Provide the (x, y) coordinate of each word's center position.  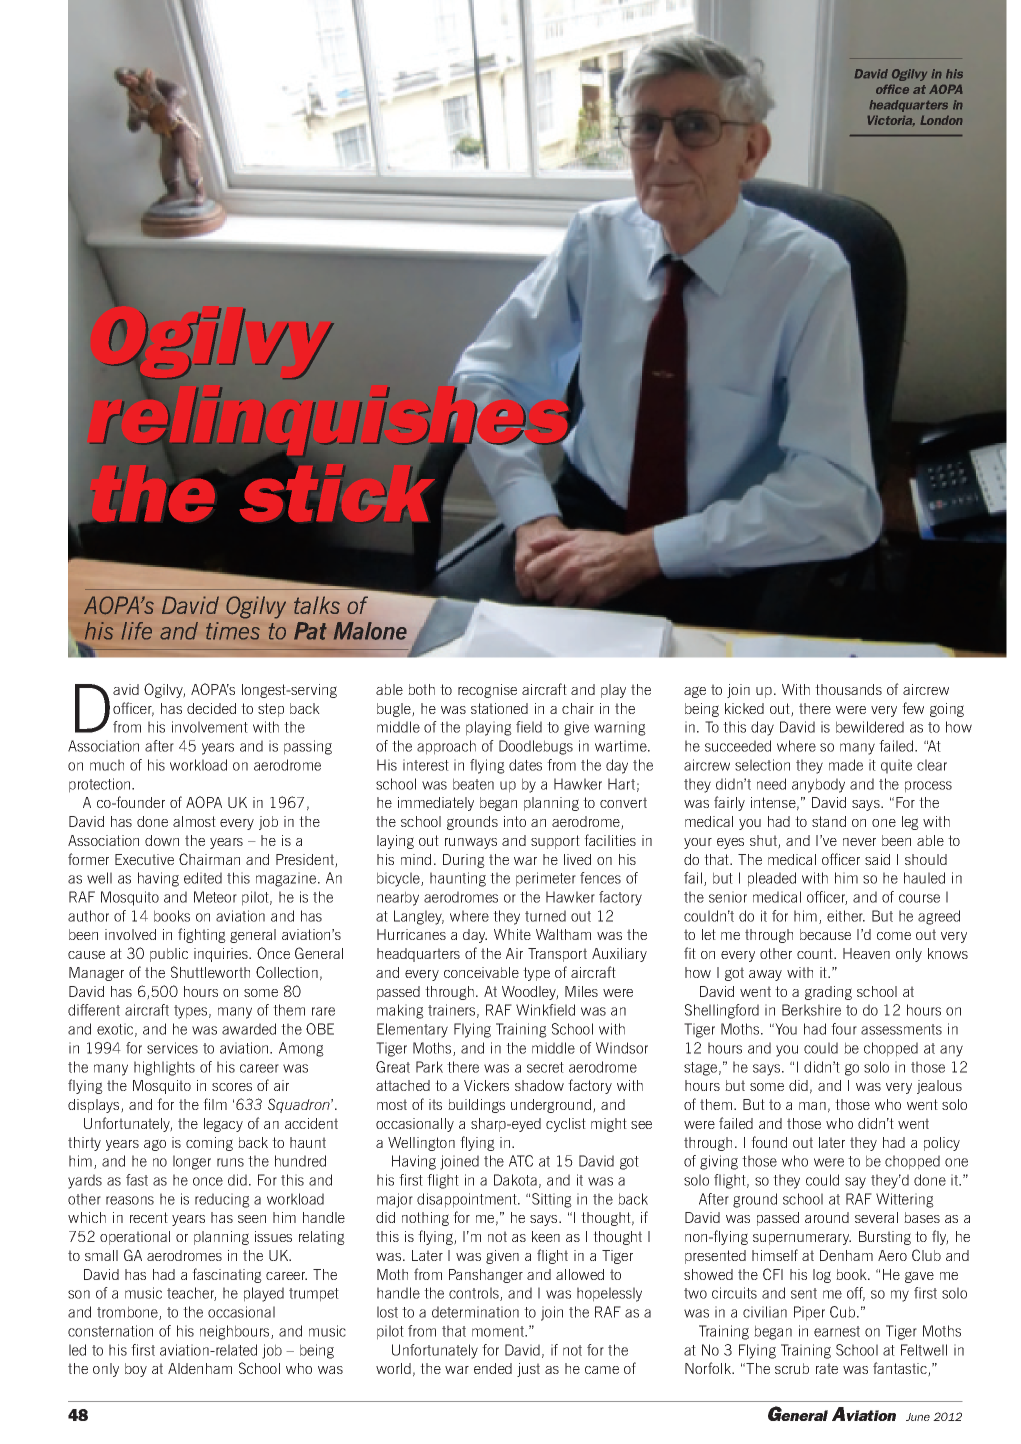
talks (317, 605)
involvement (210, 727)
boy (136, 1370)
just (528, 1370)
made (846, 765)
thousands (848, 689)
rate (827, 1368)
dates (525, 765)
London (941, 120)
